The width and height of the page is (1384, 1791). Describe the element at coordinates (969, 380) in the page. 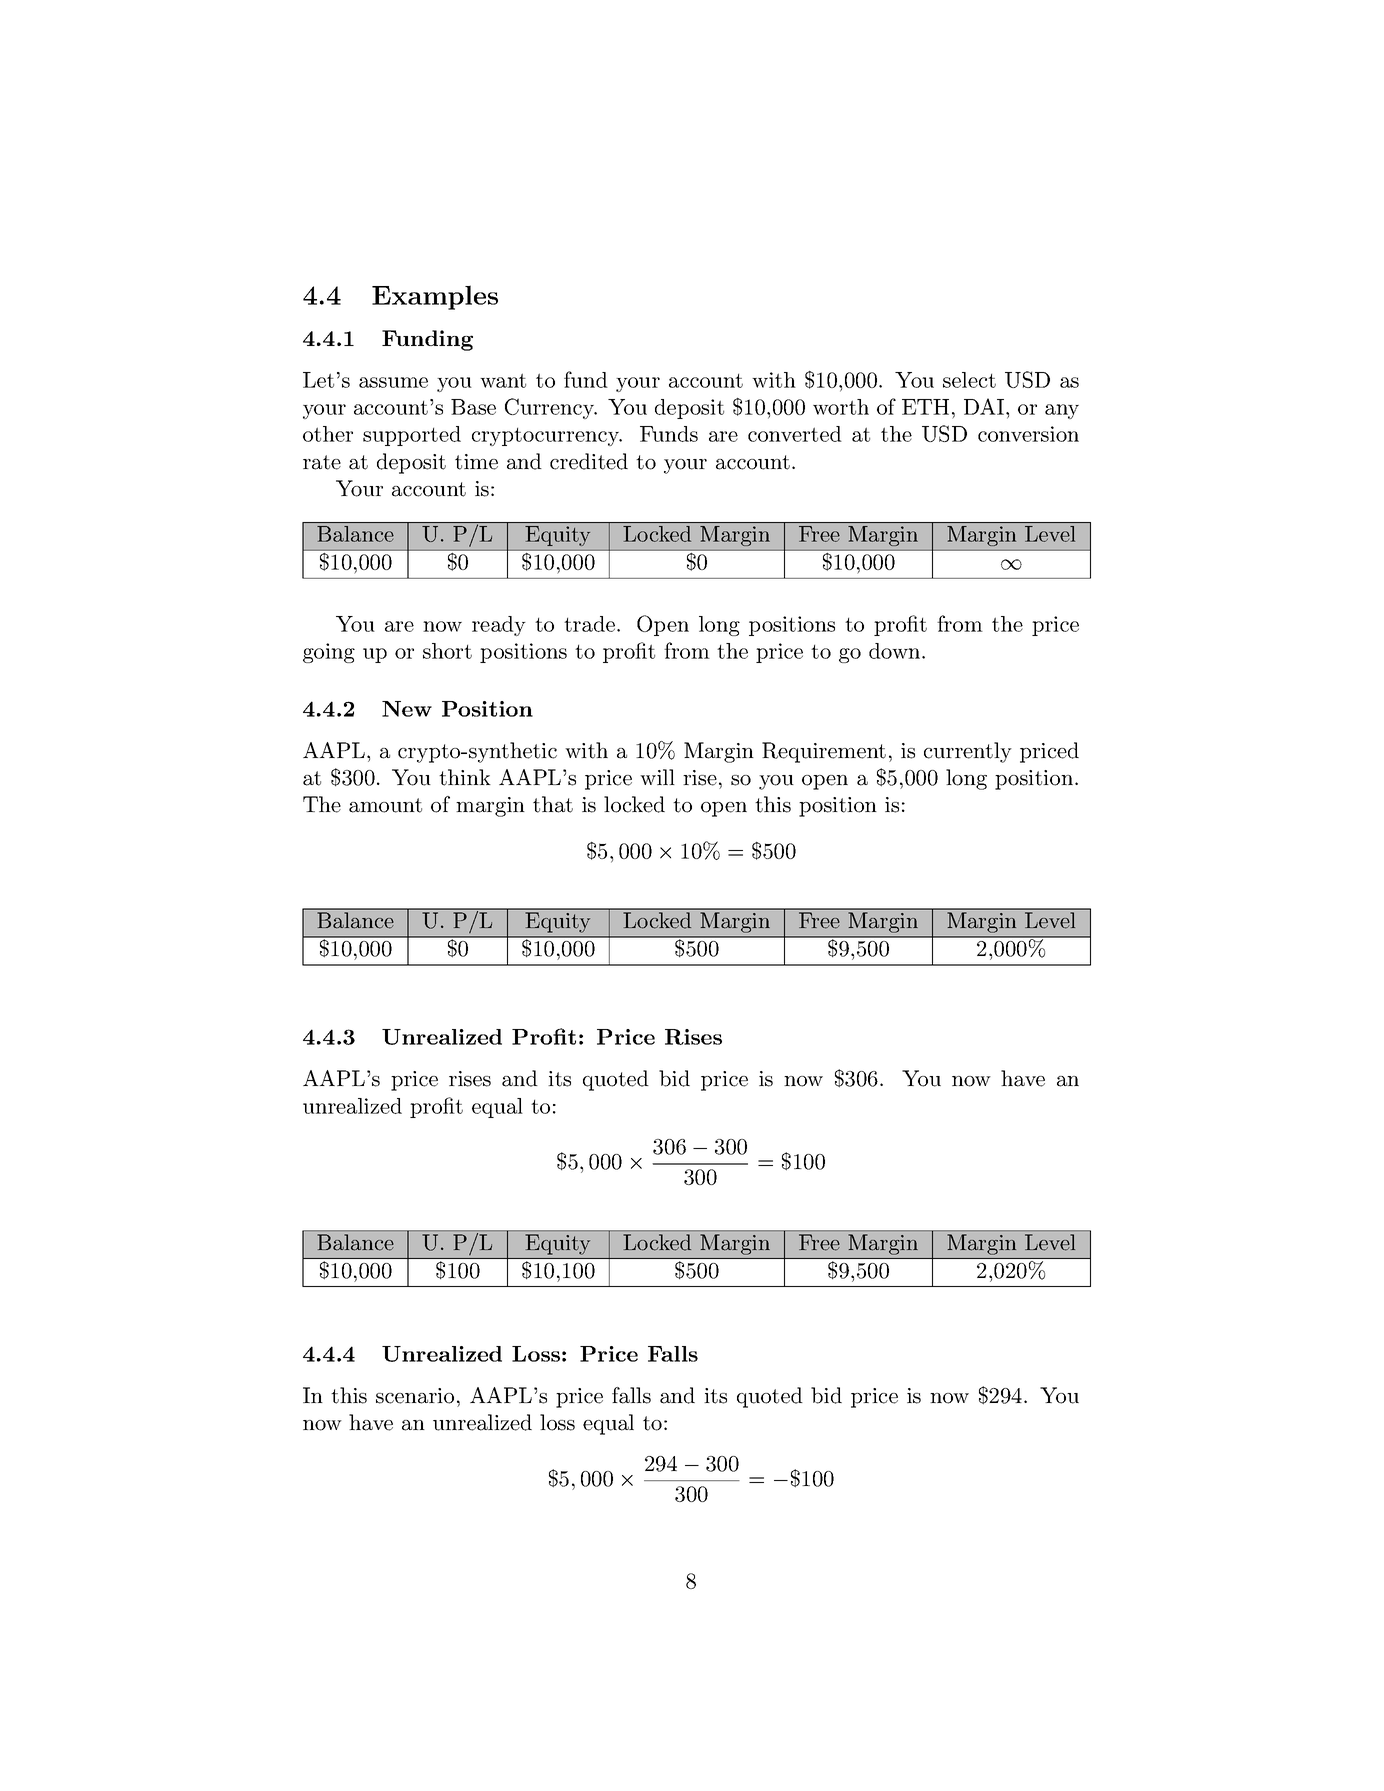

I see `select` at that location.
